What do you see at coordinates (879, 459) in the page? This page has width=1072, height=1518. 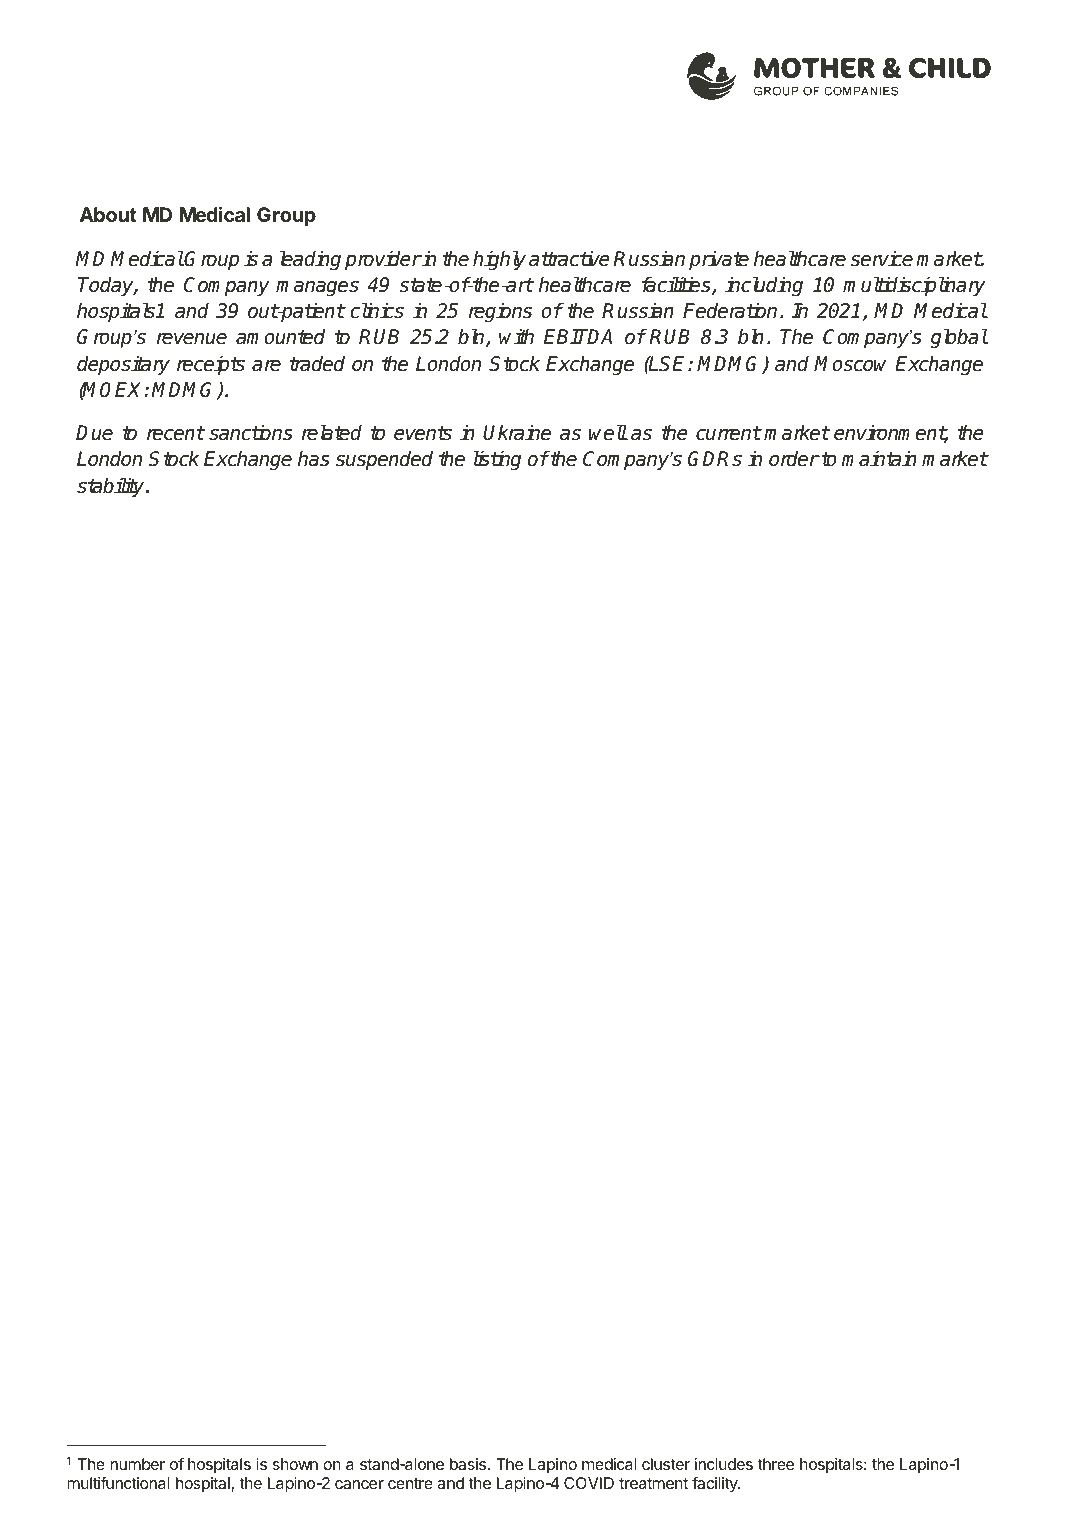 I see `maintain` at bounding box center [879, 459].
